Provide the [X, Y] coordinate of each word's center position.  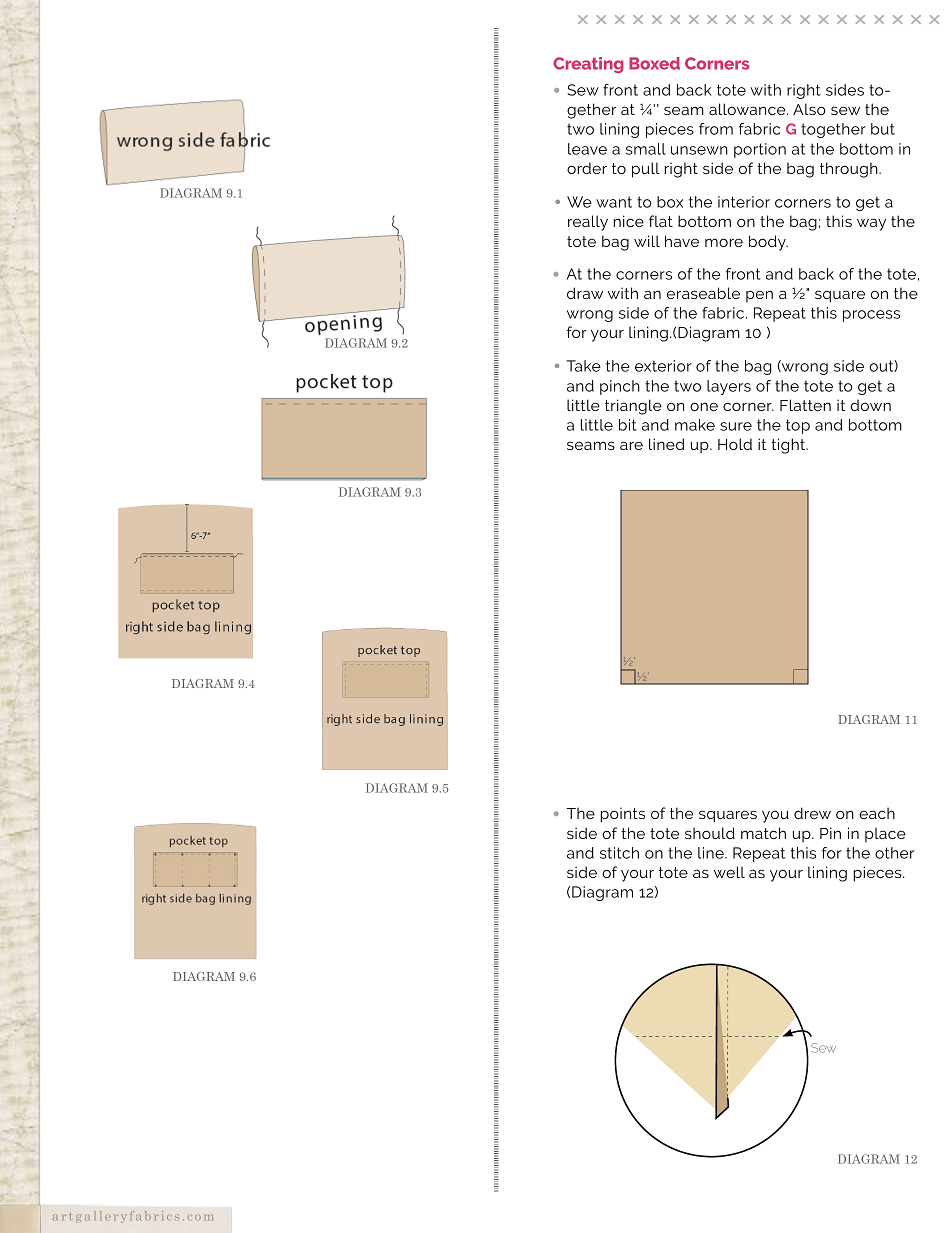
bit [628, 425]
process [871, 316]
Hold [735, 444]
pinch [620, 387]
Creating [588, 65]
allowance [748, 109]
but [883, 129]
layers [729, 387]
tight [789, 446]
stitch [619, 853]
